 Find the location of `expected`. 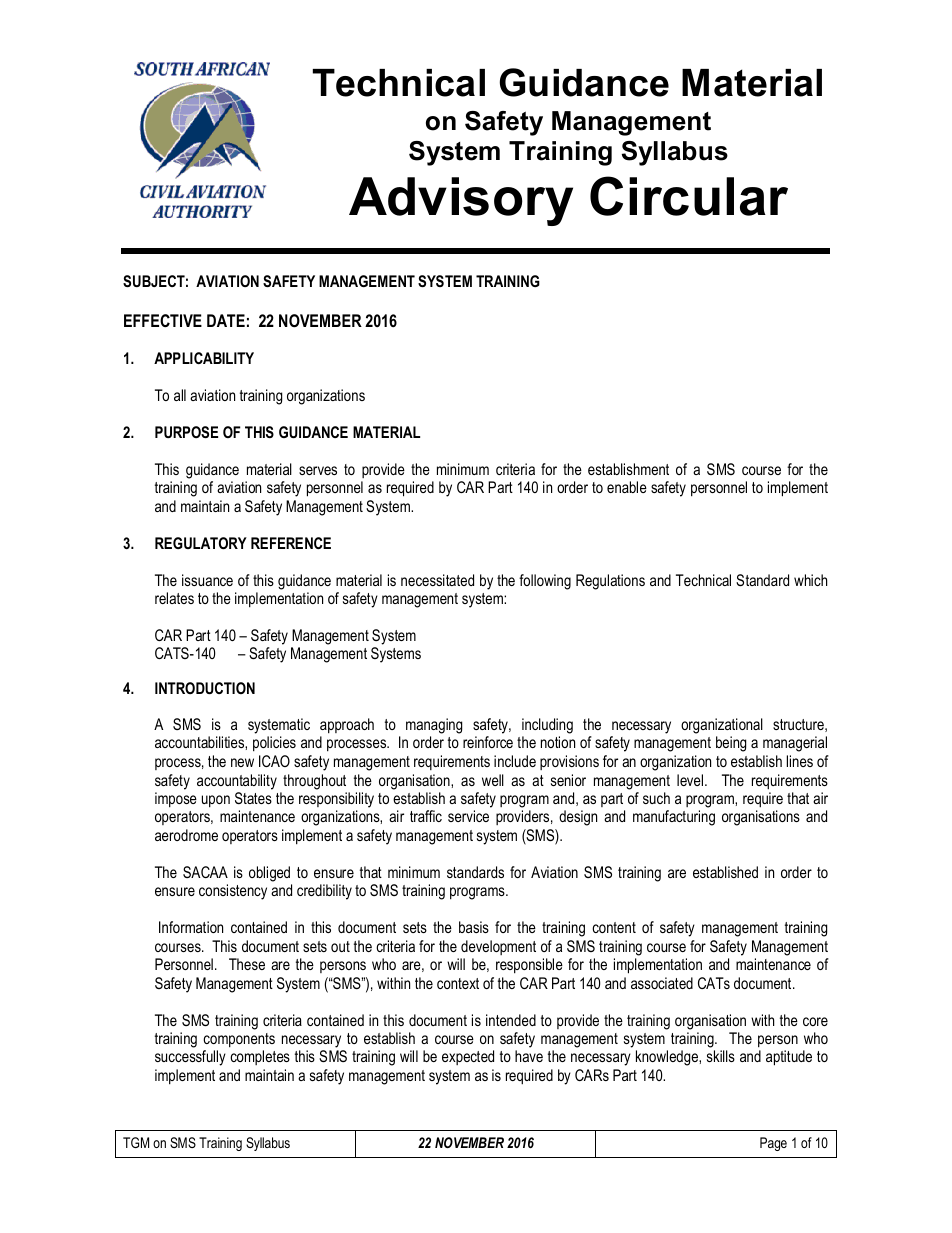

expected is located at coordinates (468, 1057).
